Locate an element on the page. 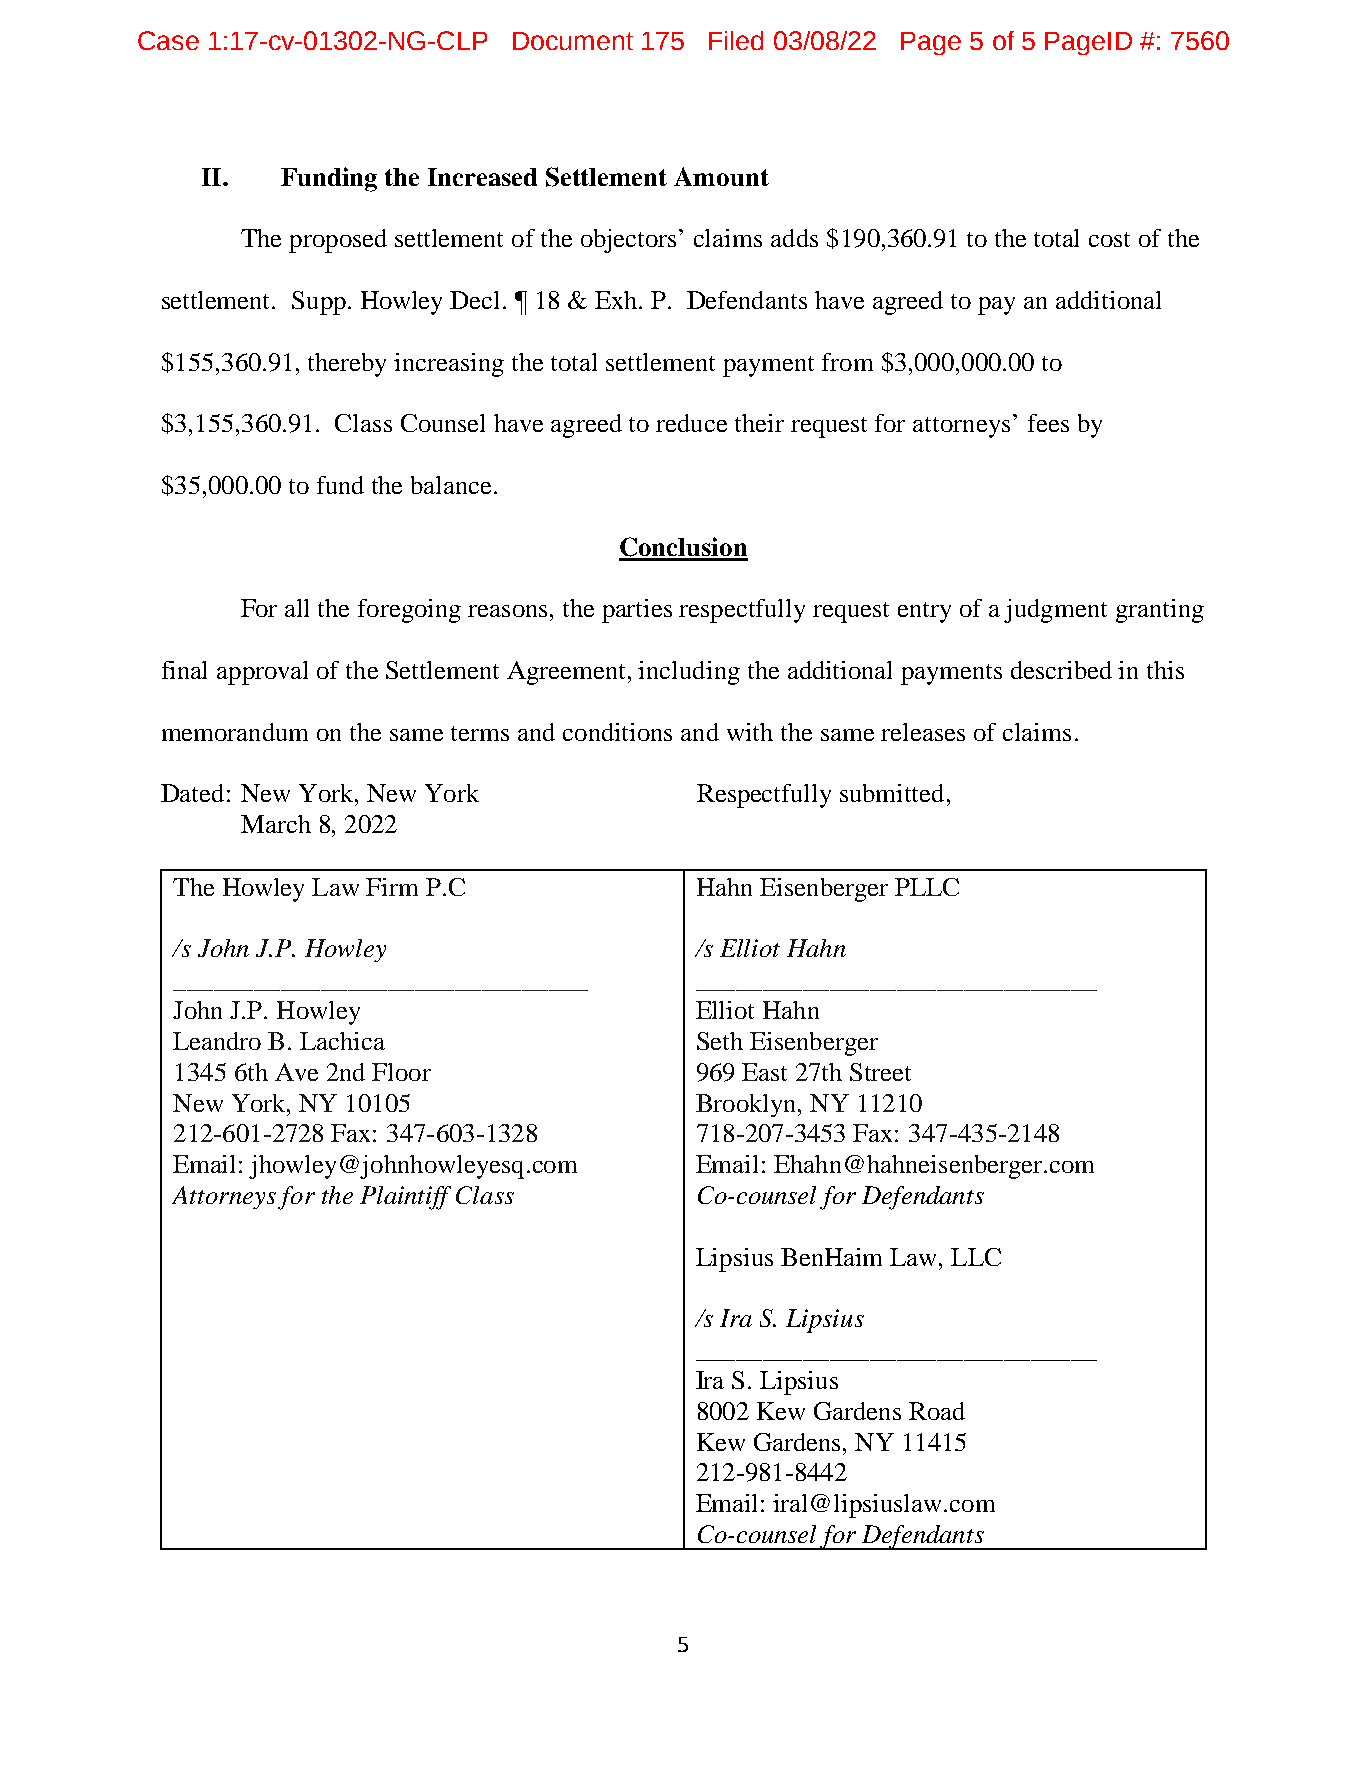 The width and height of the page is (1367, 1769). Road is located at coordinates (937, 1411).
